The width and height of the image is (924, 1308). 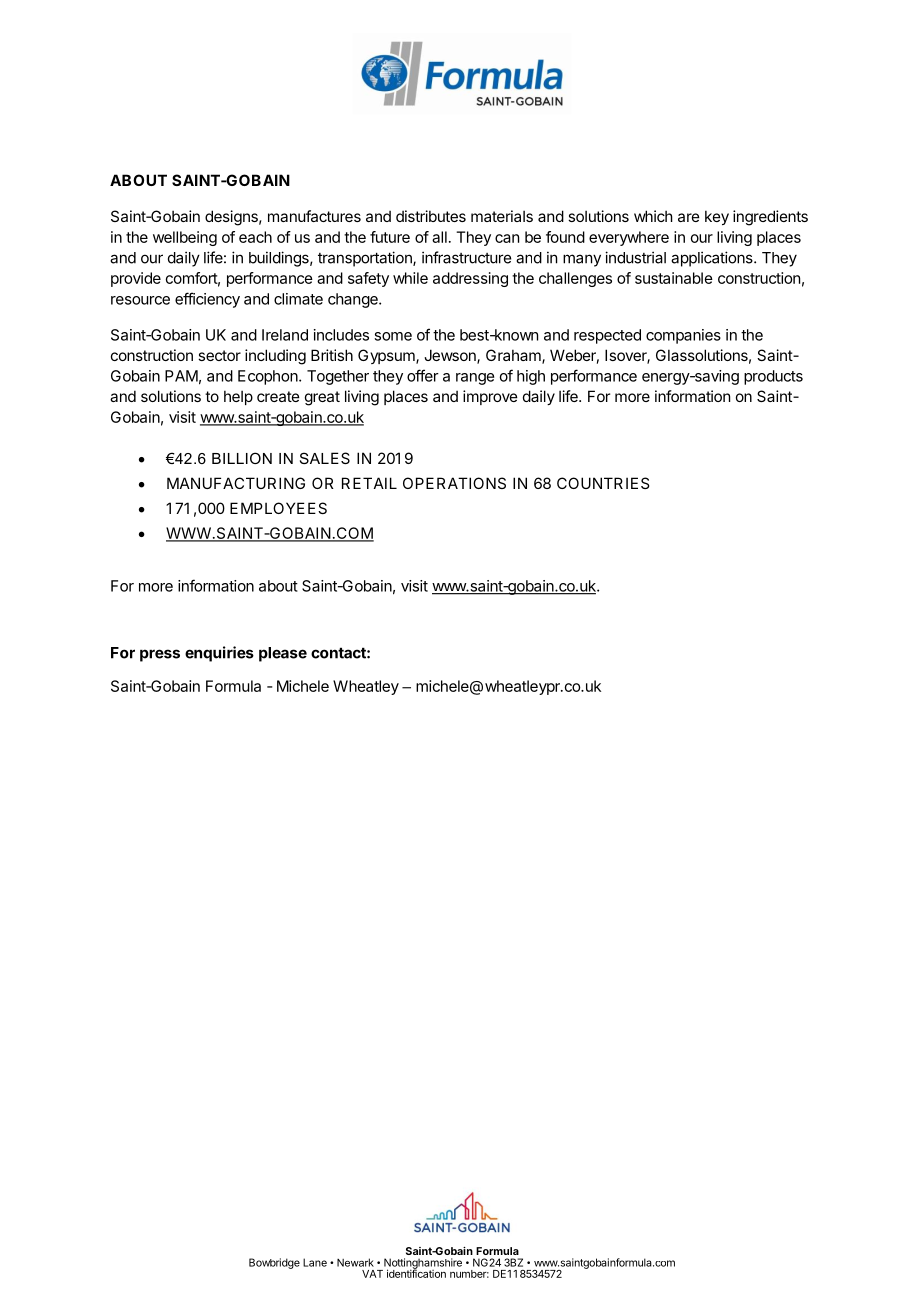 What do you see at coordinates (355, 1262) in the image?
I see `Newark` at bounding box center [355, 1262].
